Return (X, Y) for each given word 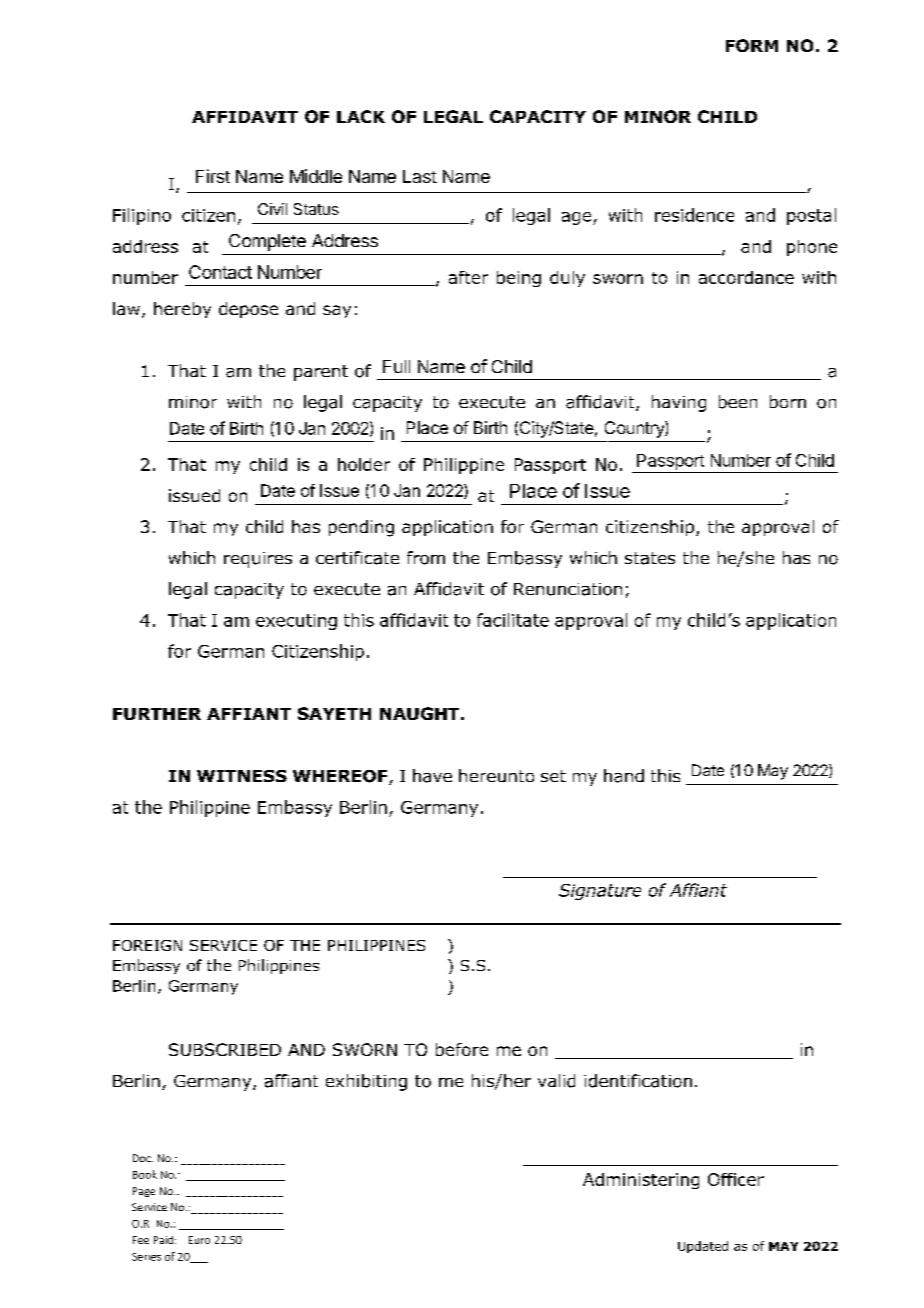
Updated (703, 1247)
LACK (361, 116)
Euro (199, 1240)
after (468, 277)
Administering (641, 1181)
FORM (752, 45)
